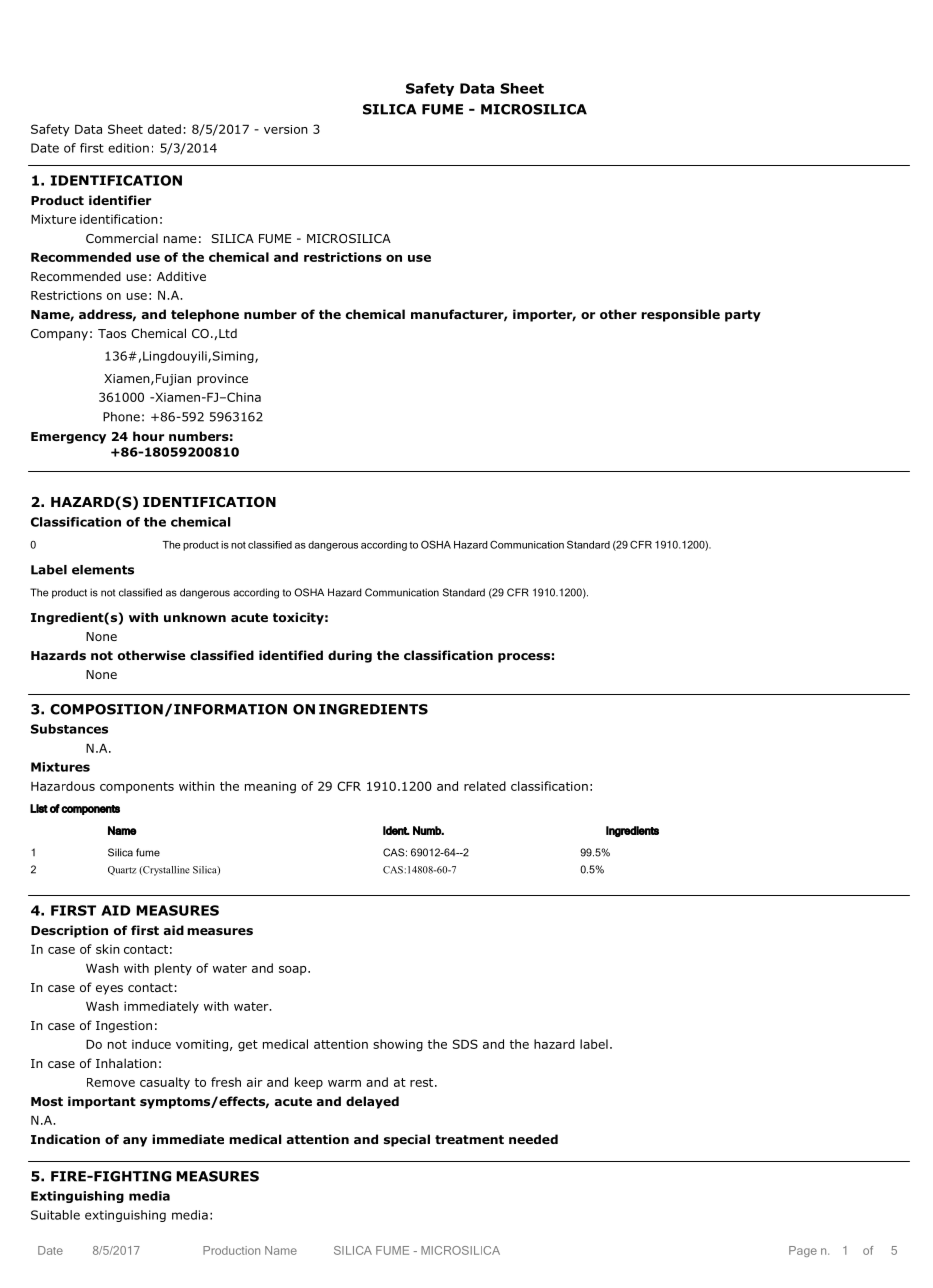 The width and height of the document is (933, 1288). Describe the element at coordinates (286, 129) in the document. I see `version` at that location.
